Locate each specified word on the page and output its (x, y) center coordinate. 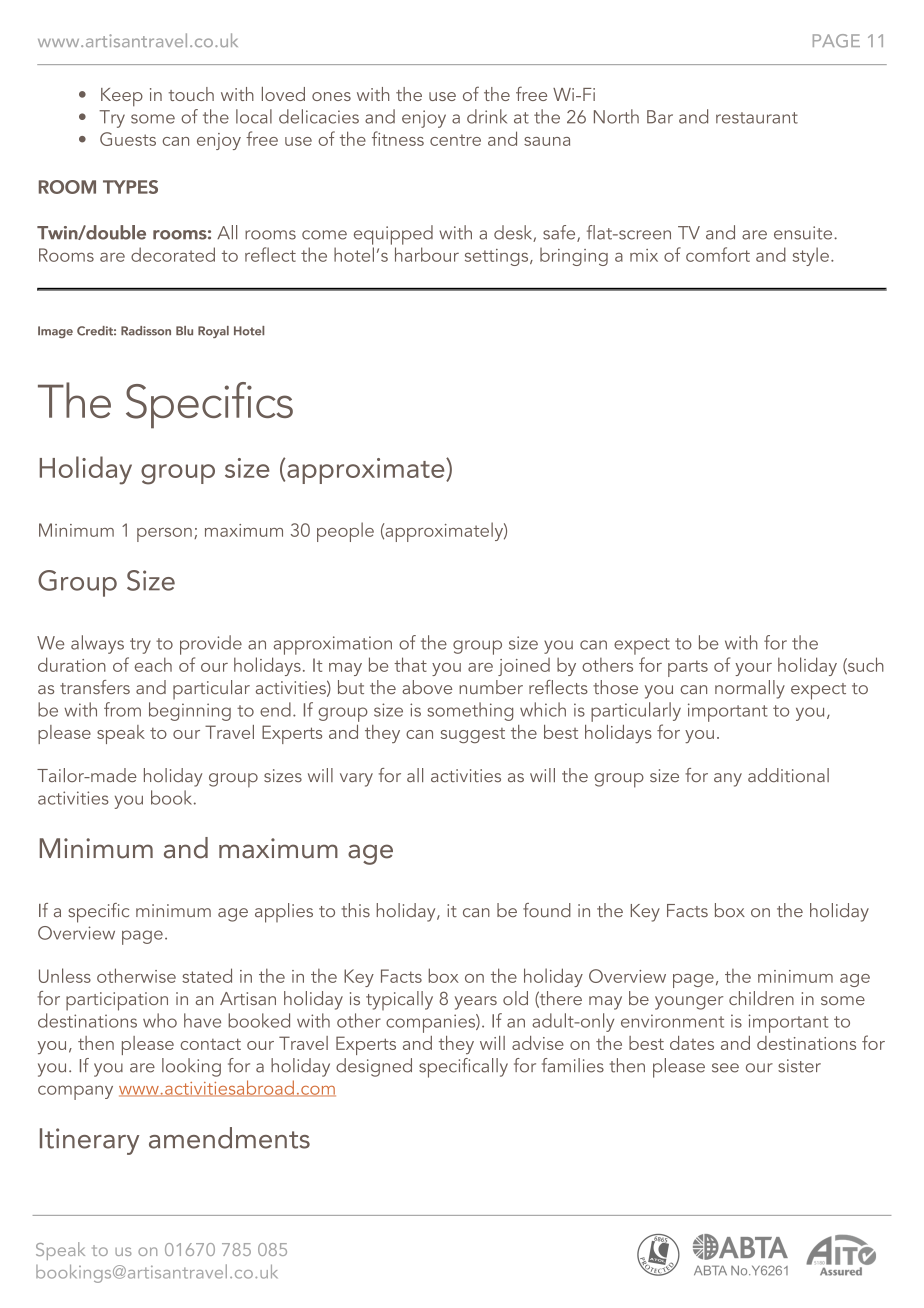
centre (455, 140)
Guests (128, 139)
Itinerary (89, 1141)
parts (688, 668)
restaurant (757, 118)
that (410, 664)
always (97, 644)
